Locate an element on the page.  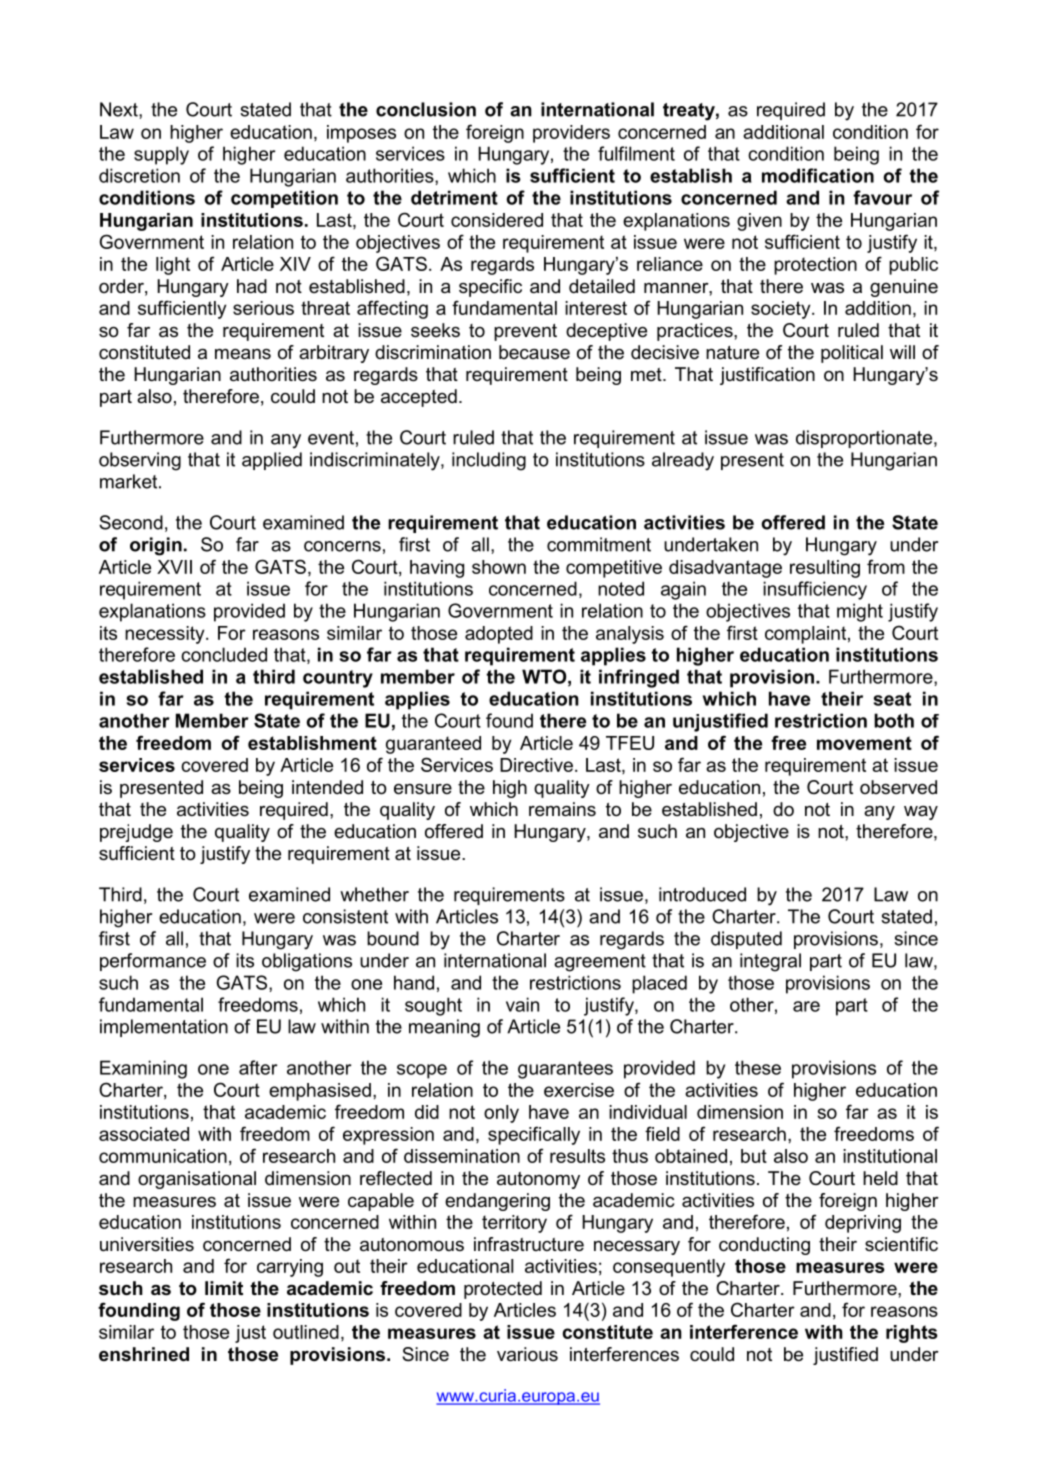
limit is located at coordinates (224, 1288).
